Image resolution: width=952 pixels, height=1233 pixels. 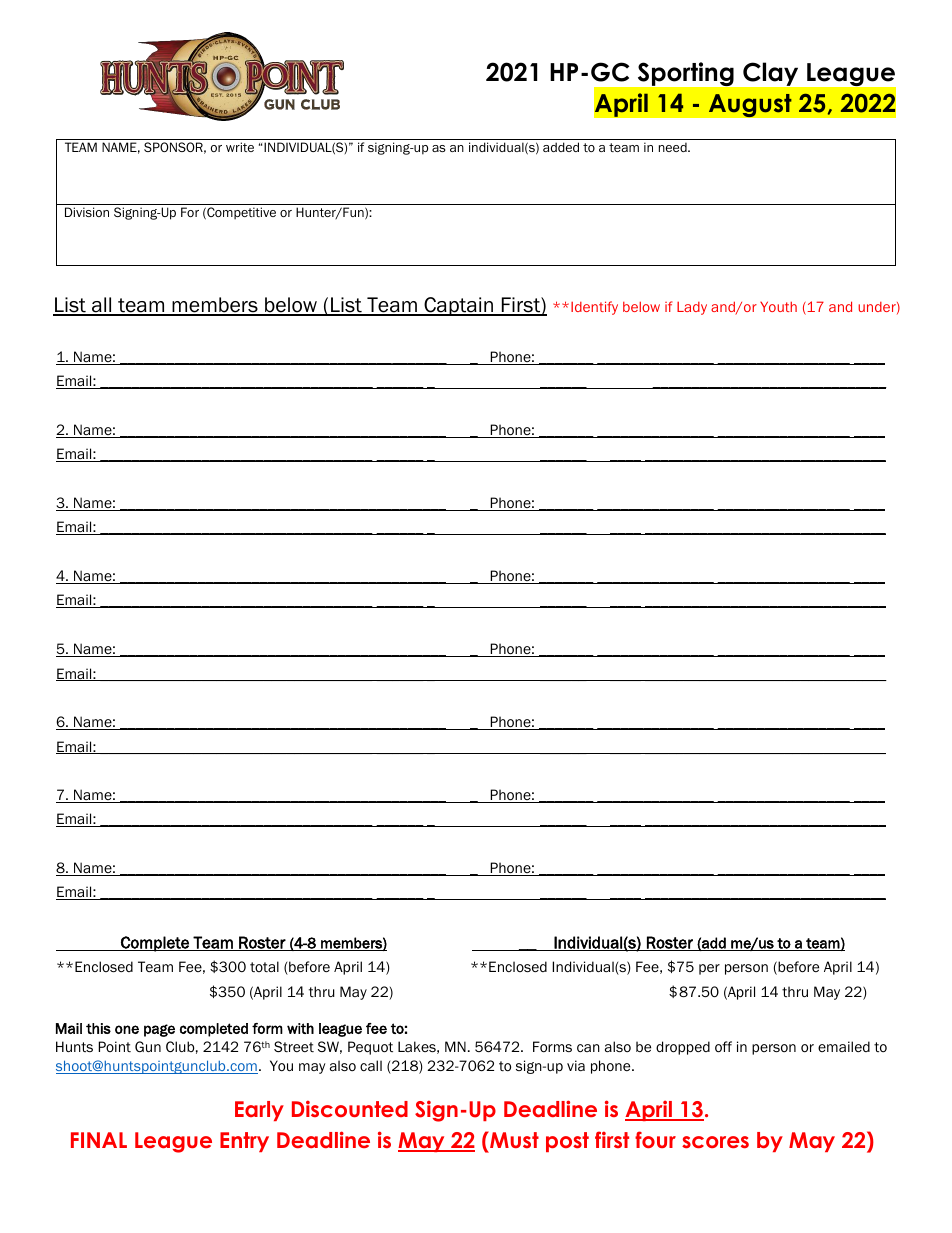 What do you see at coordinates (99, 1140) in the document?
I see `FINAL` at bounding box center [99, 1140].
